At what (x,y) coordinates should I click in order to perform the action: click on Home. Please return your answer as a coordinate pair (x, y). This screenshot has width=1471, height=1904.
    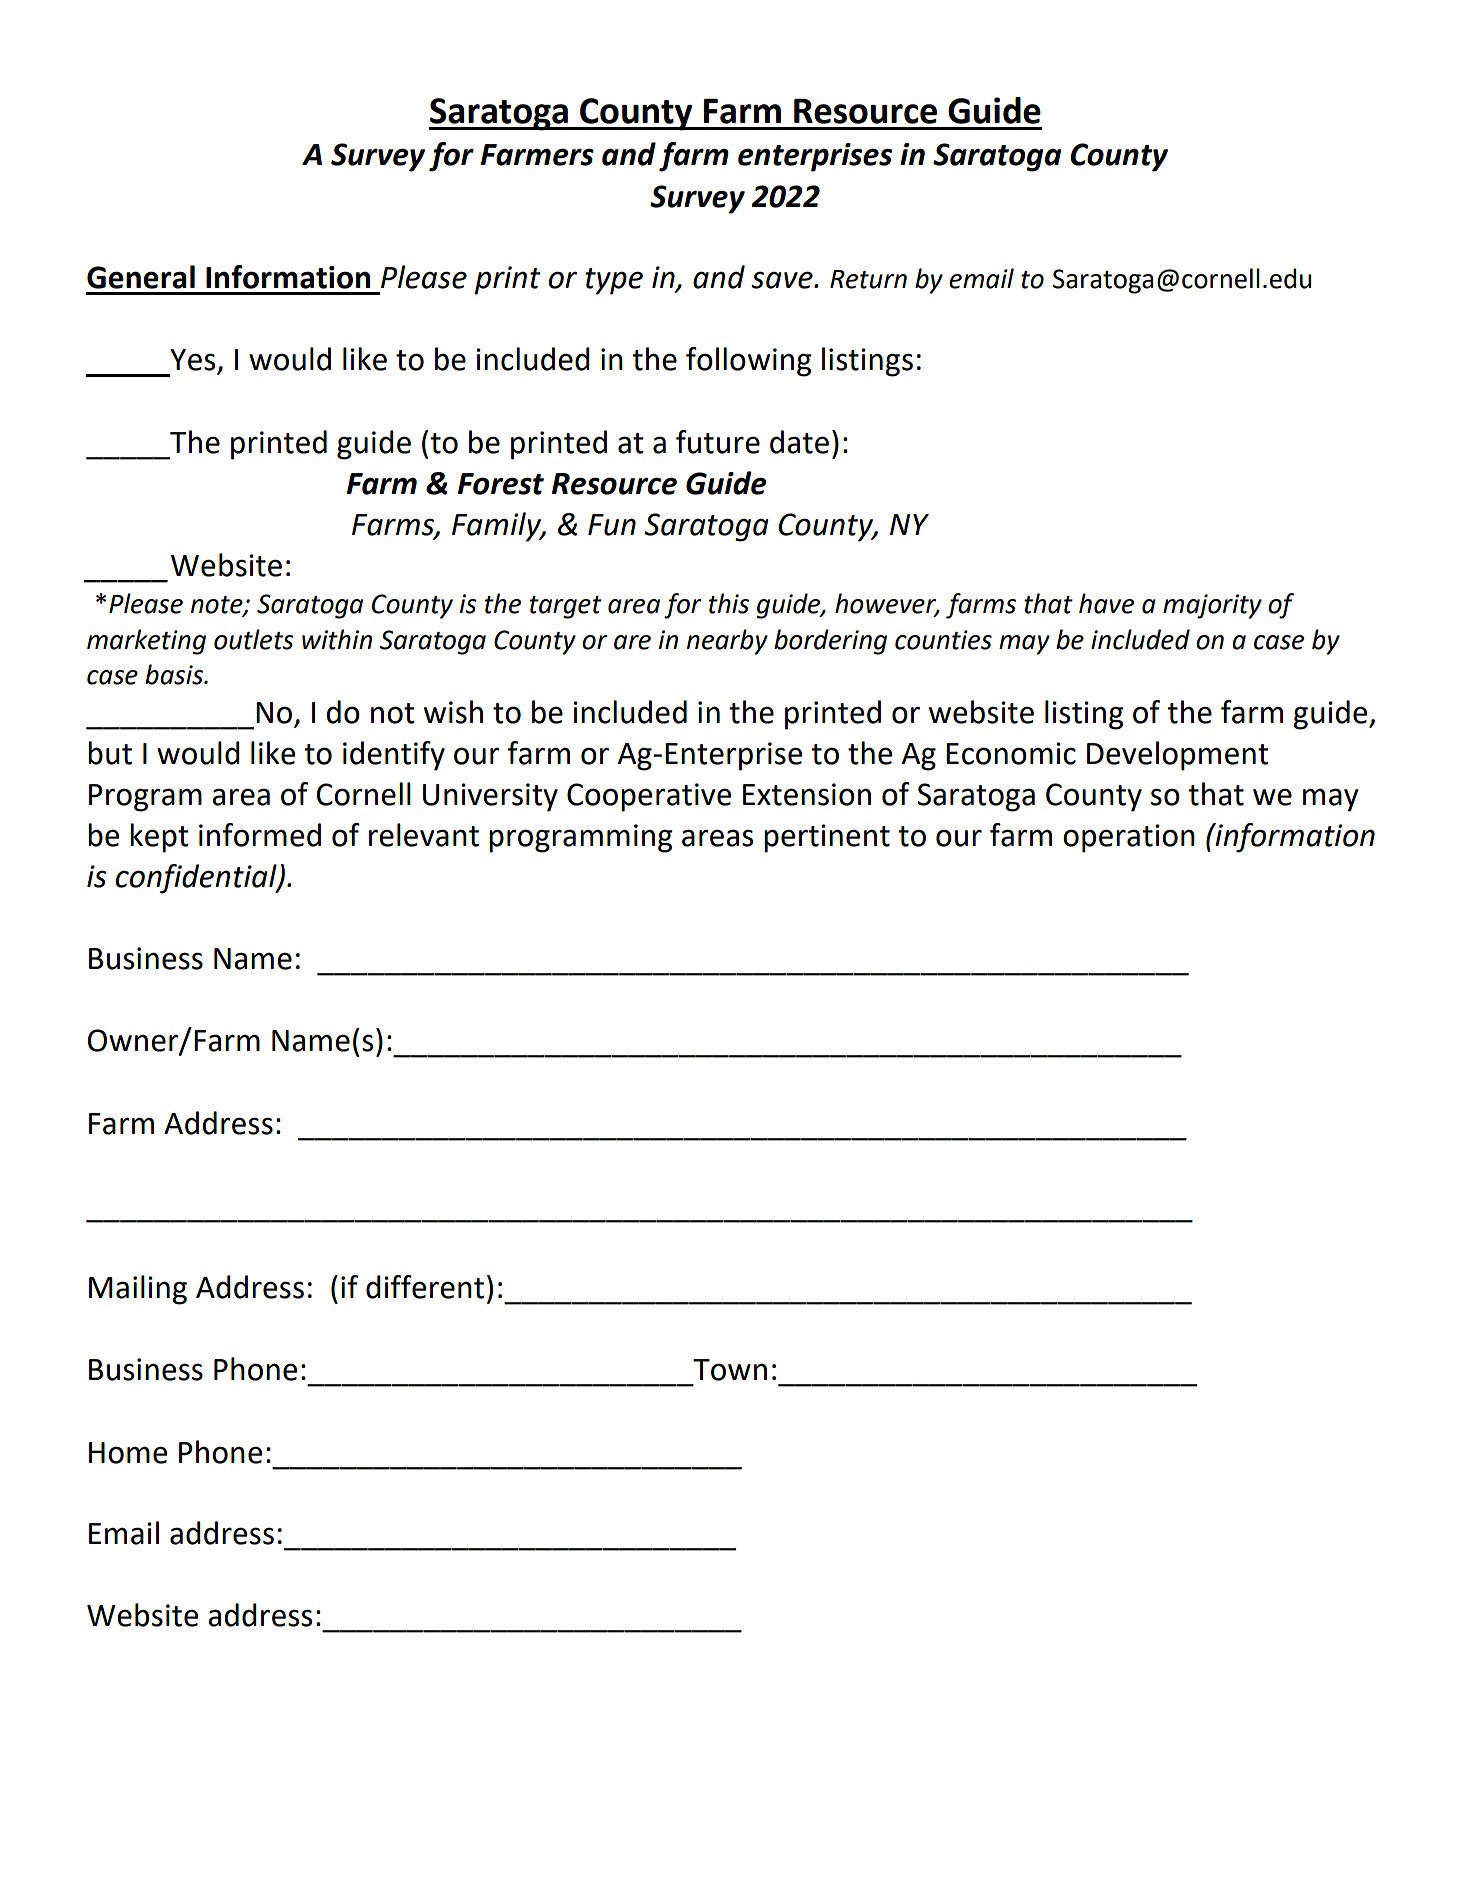
    Looking at the image, I should click on (128, 1453).
